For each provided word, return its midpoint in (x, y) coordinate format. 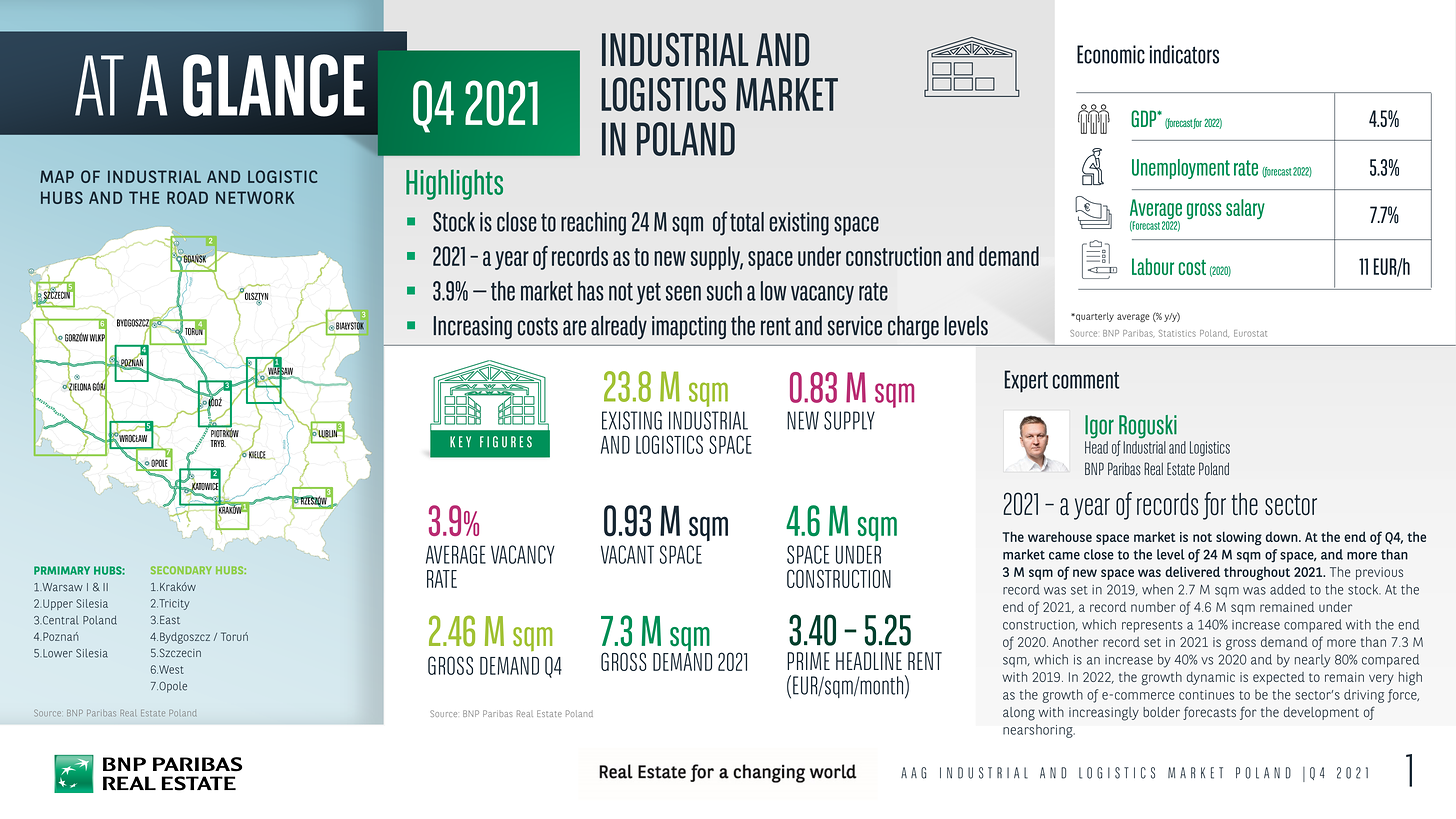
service (855, 326)
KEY (460, 442)
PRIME (808, 661)
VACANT (627, 554)
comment (1086, 380)
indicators (1184, 54)
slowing (1239, 538)
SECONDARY (181, 570)
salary (1245, 209)
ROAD (187, 197)
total (747, 222)
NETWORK (255, 197)
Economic (1111, 54)
